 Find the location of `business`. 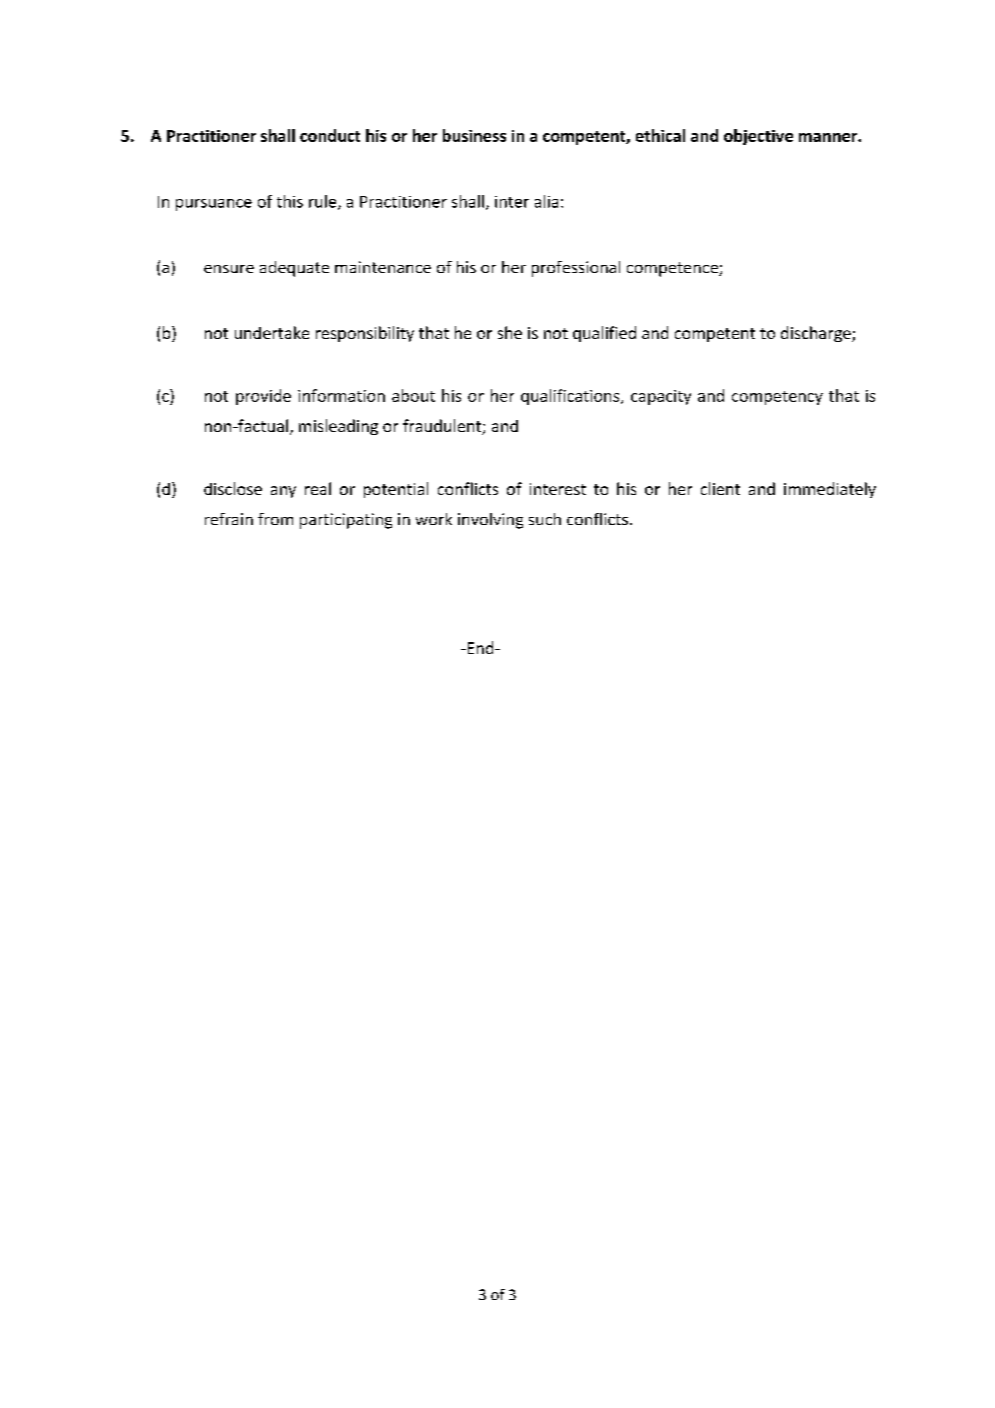

business is located at coordinates (474, 135).
